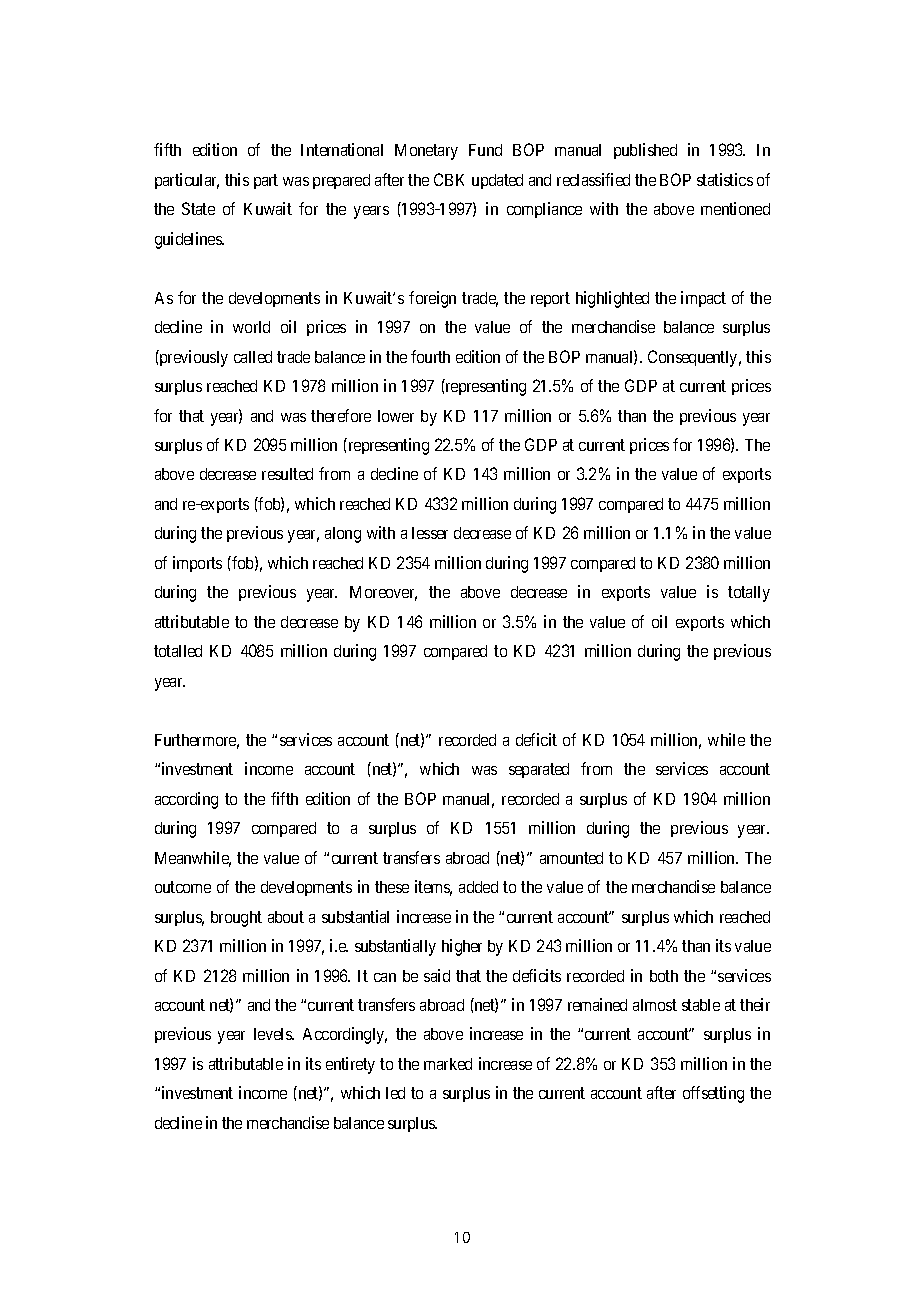  What do you see at coordinates (694, 358) in the page?
I see `Consequently` at bounding box center [694, 358].
